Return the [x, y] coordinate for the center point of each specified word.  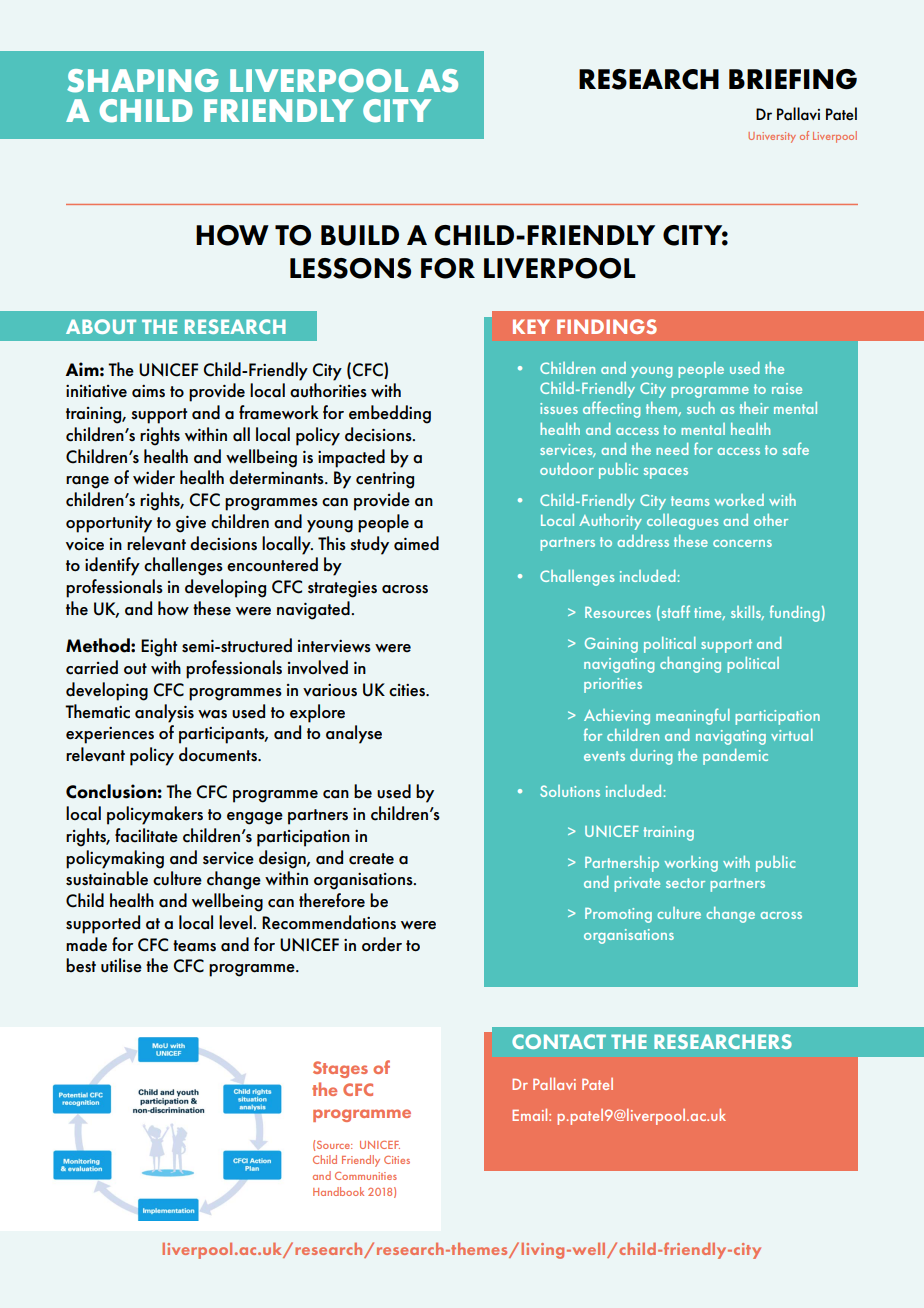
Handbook [338, 1191]
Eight [159, 647]
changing [690, 665]
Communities [366, 1176]
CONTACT [559, 1041]
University [772, 137]
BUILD [360, 235]
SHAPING [143, 81]
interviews [334, 646]
